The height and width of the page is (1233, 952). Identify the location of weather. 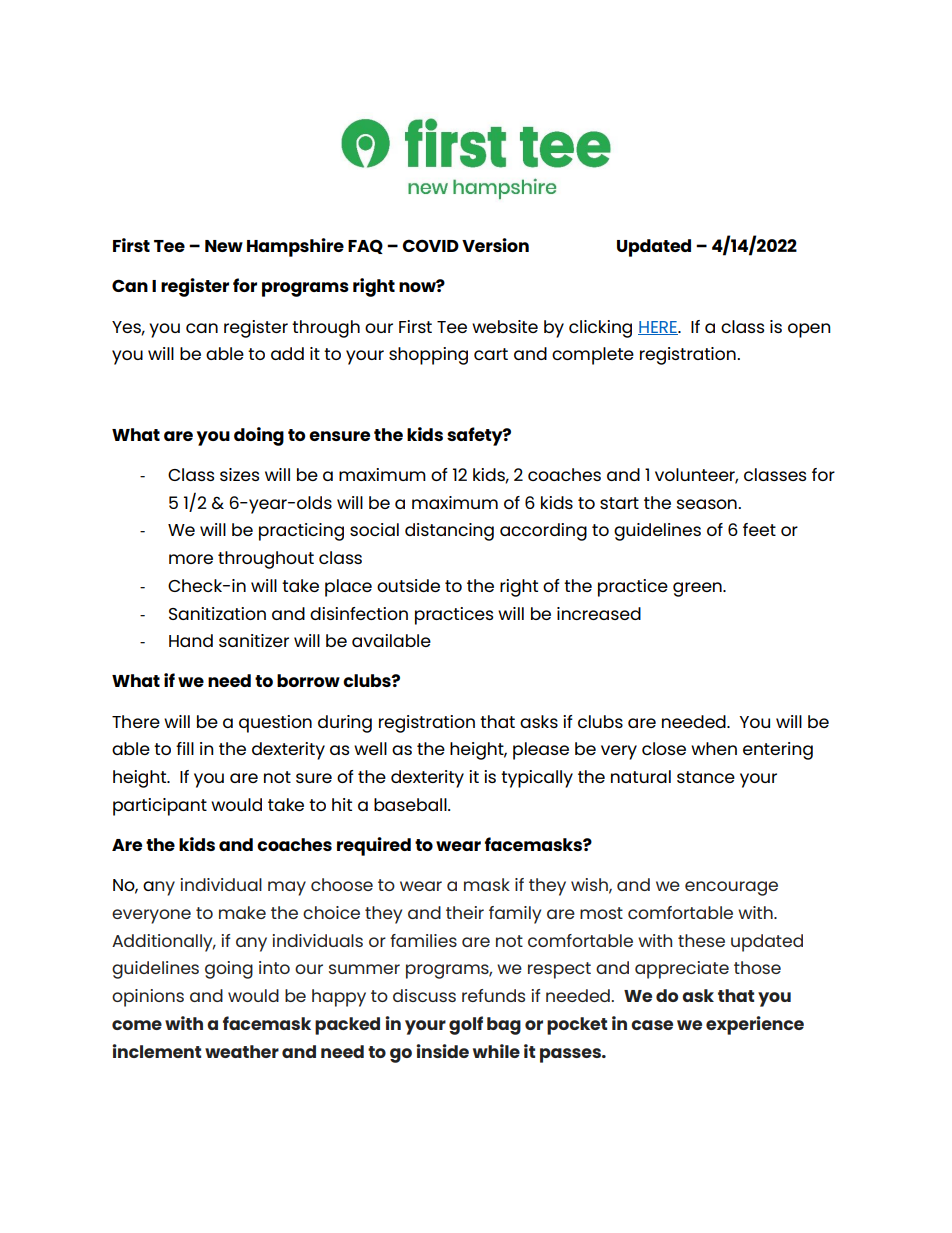
(242, 1051).
